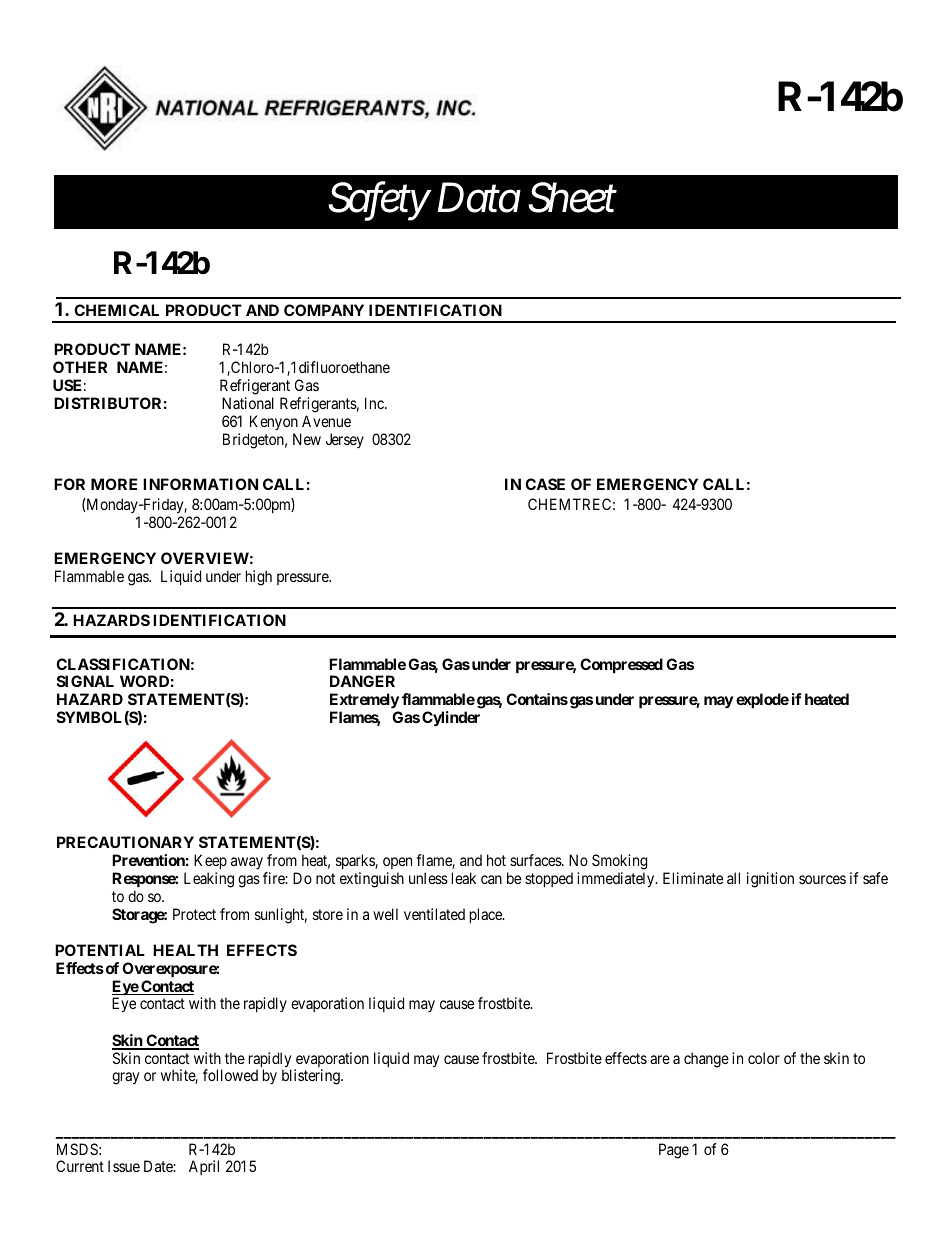 This page has height=1233, width=952. What do you see at coordinates (200, 484) in the page?
I see `INFORMATION` at bounding box center [200, 484].
